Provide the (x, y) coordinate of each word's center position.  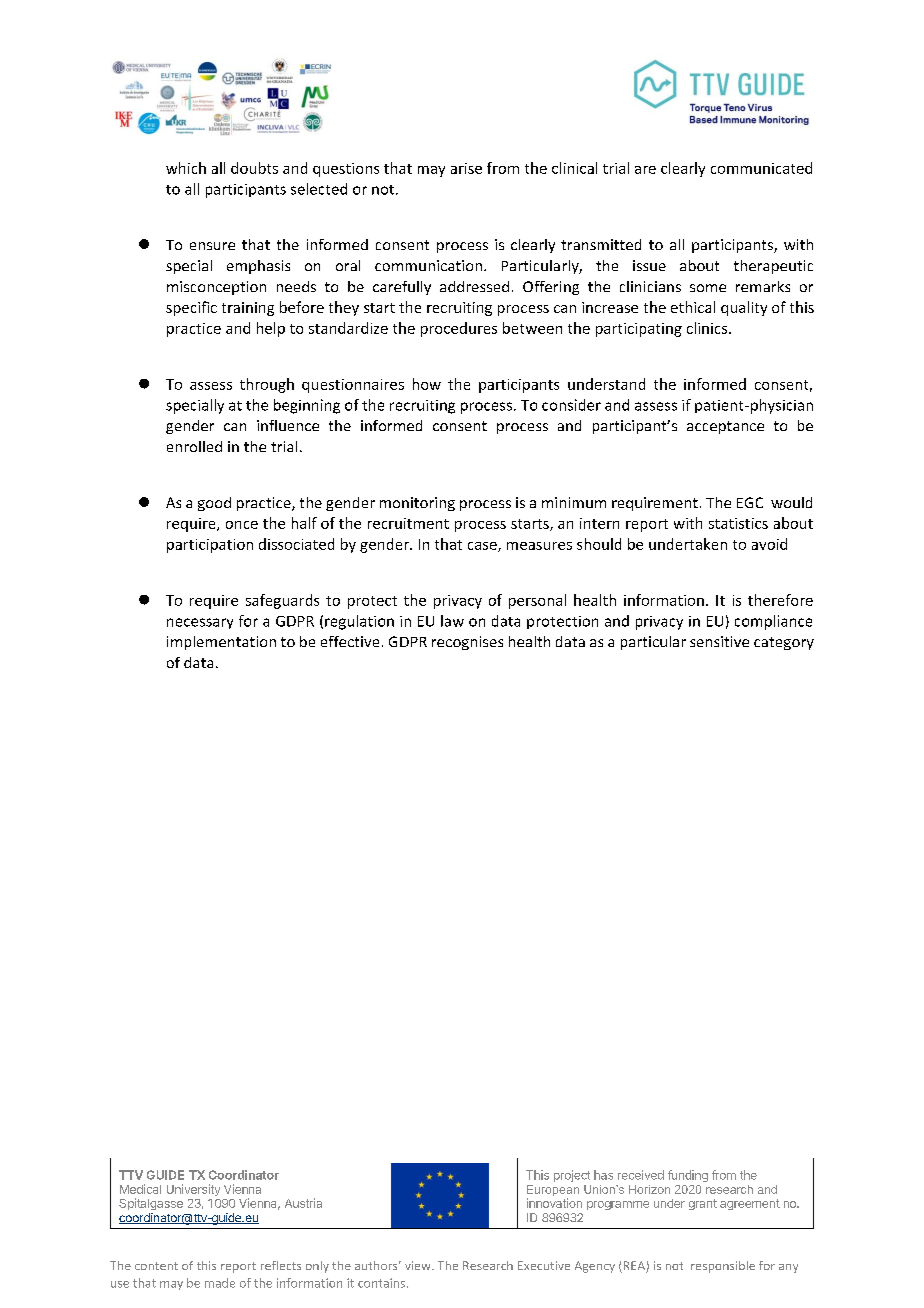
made (220, 1283)
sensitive (719, 641)
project (572, 1176)
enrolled (194, 446)
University (193, 1190)
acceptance (725, 427)
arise (466, 168)
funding (688, 1176)
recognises (467, 643)
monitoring (417, 504)
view (419, 1265)
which (186, 168)
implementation (221, 643)
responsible (723, 1267)
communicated (761, 168)
